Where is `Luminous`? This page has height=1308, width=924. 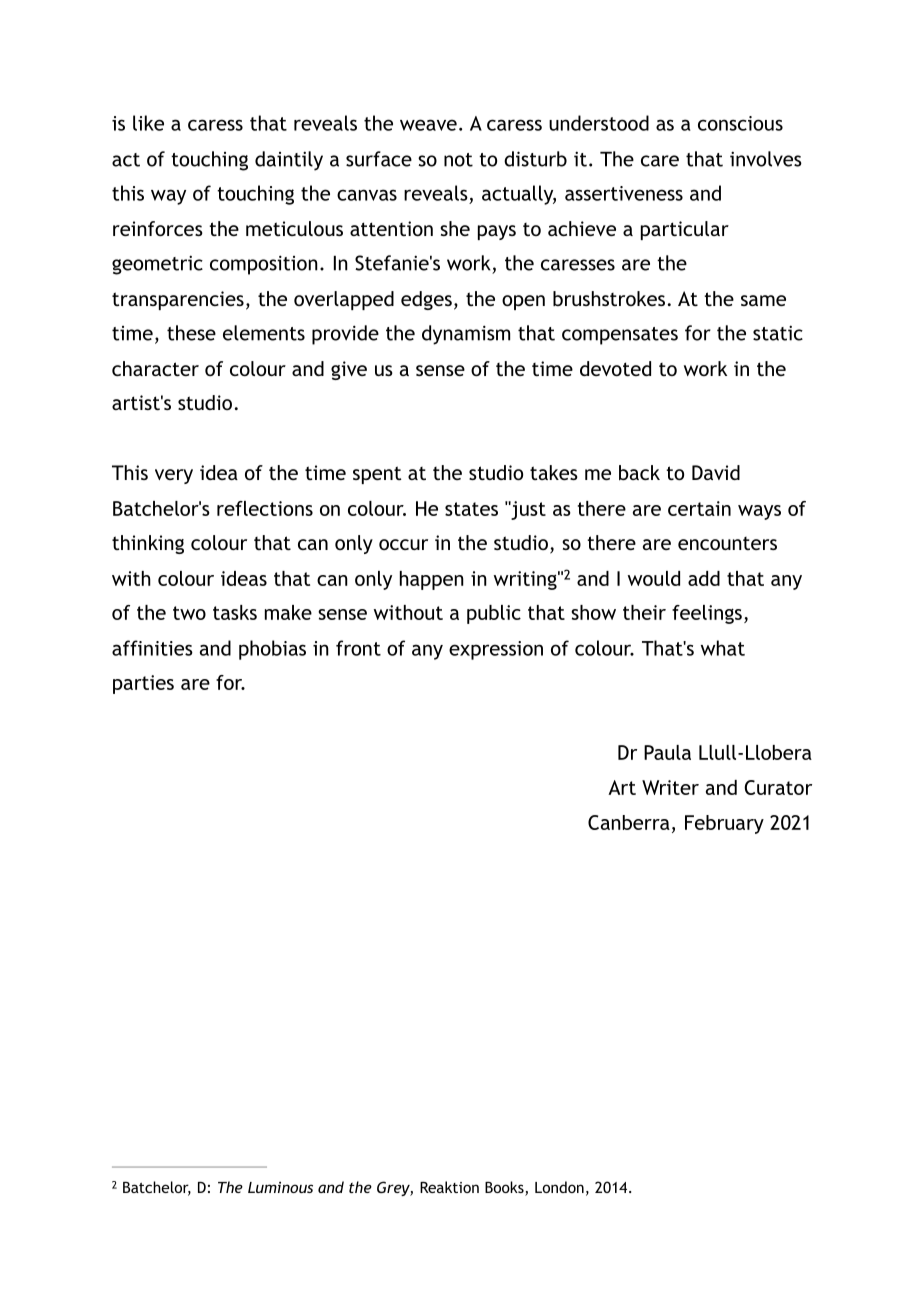 Luminous is located at coordinates (280, 1187).
